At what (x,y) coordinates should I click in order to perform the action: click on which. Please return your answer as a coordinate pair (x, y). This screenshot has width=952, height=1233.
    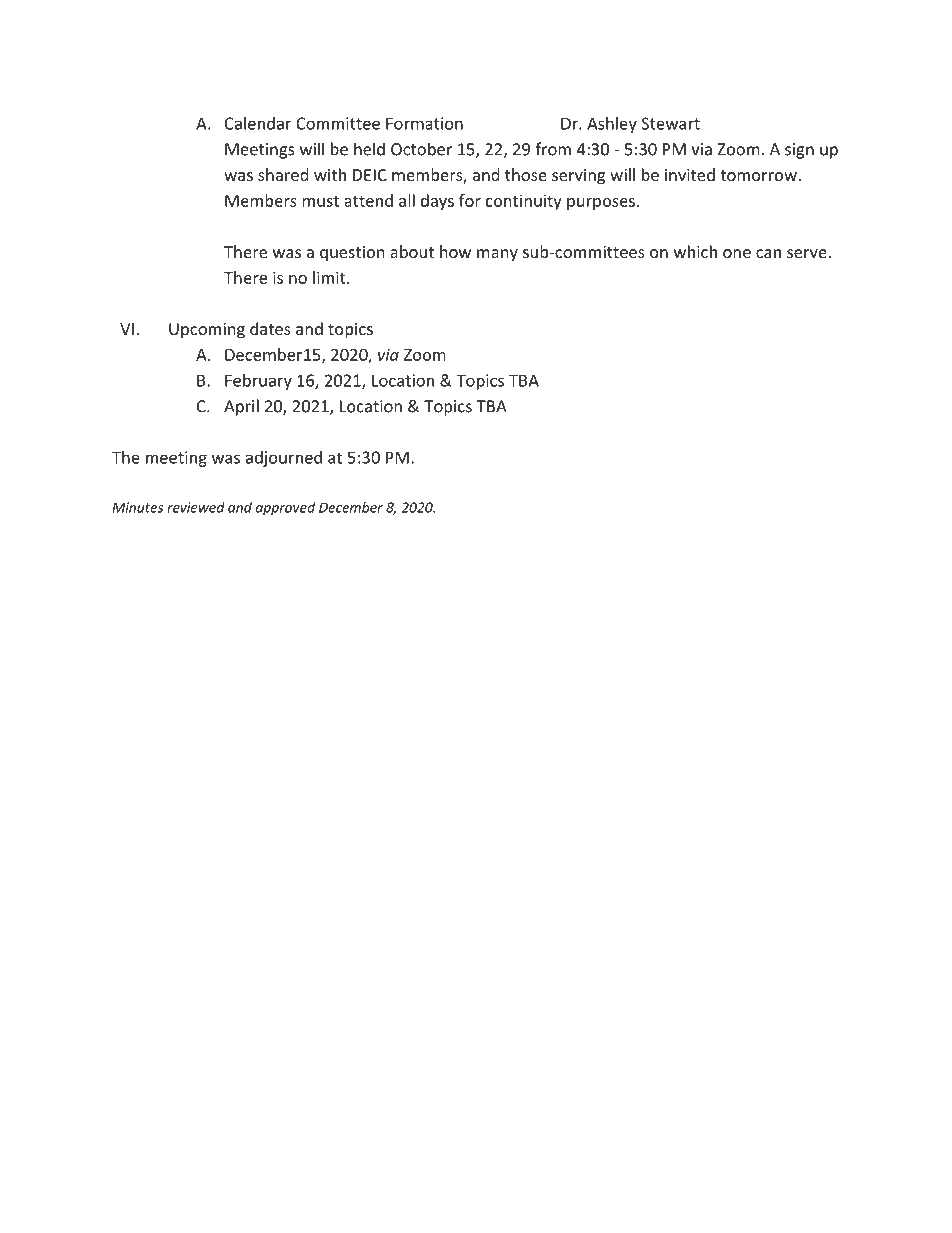
    Looking at the image, I should click on (695, 251).
